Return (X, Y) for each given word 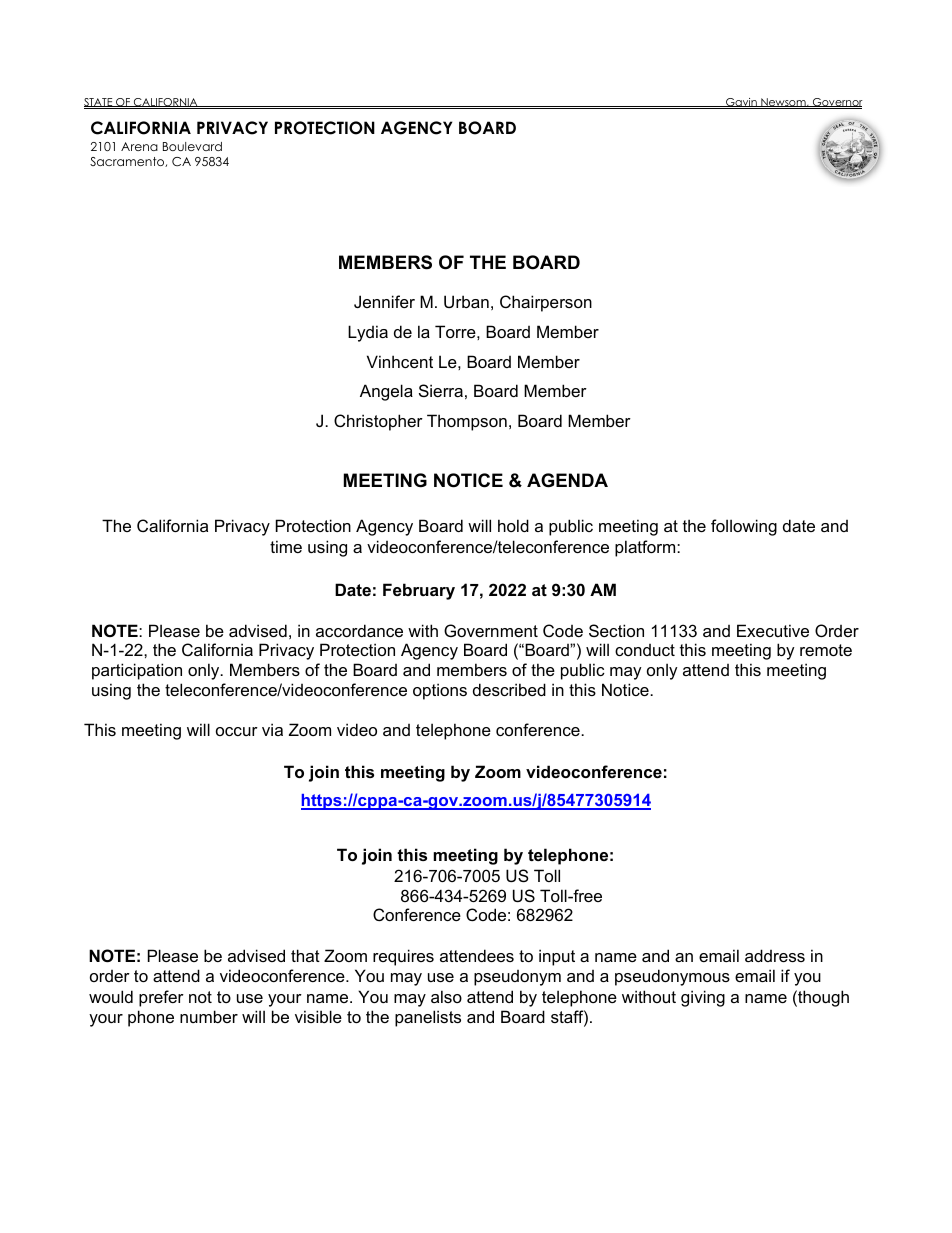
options (440, 691)
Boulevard (192, 146)
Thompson (467, 422)
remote (826, 650)
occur (237, 731)
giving (703, 998)
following (744, 527)
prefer (161, 998)
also (446, 996)
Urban (466, 301)
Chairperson (546, 303)
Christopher (378, 422)
